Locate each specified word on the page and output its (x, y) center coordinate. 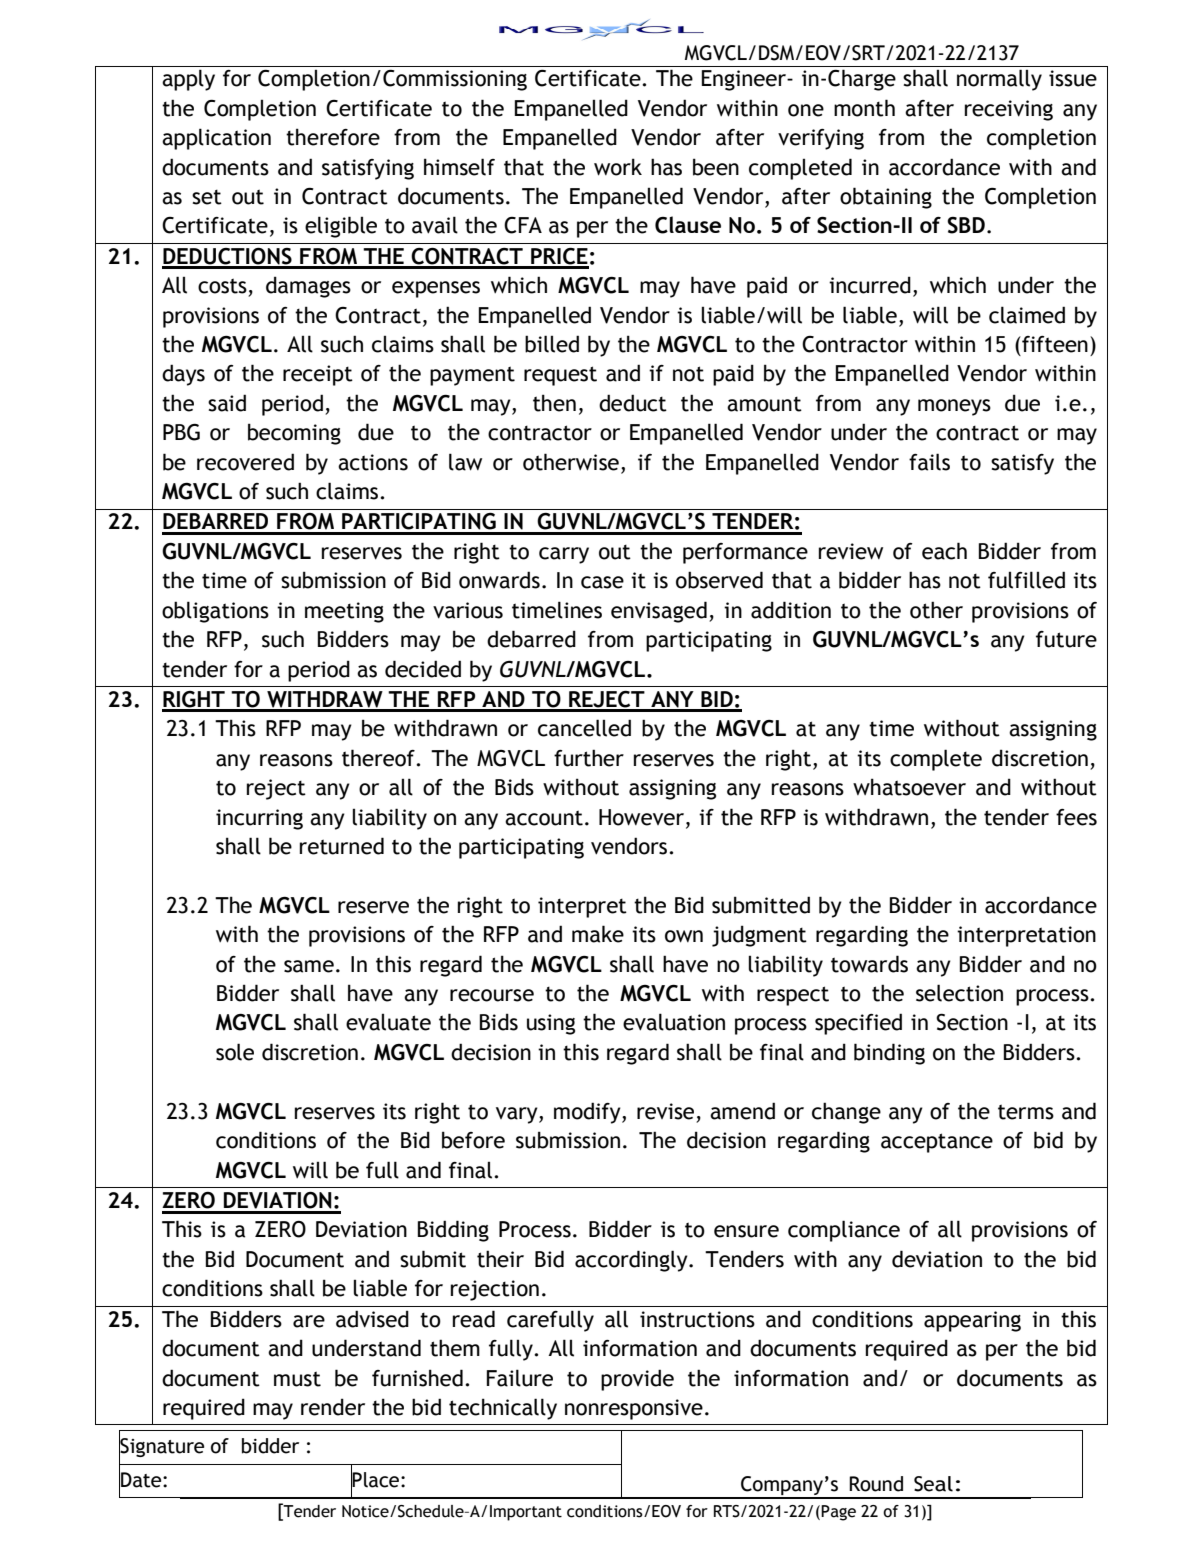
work (618, 167)
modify (588, 1113)
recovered (245, 462)
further (589, 758)
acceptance (937, 1143)
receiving (1009, 110)
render (333, 1407)
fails (929, 462)
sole (235, 1052)
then (554, 403)
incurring (259, 819)
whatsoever (909, 787)
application (216, 139)
